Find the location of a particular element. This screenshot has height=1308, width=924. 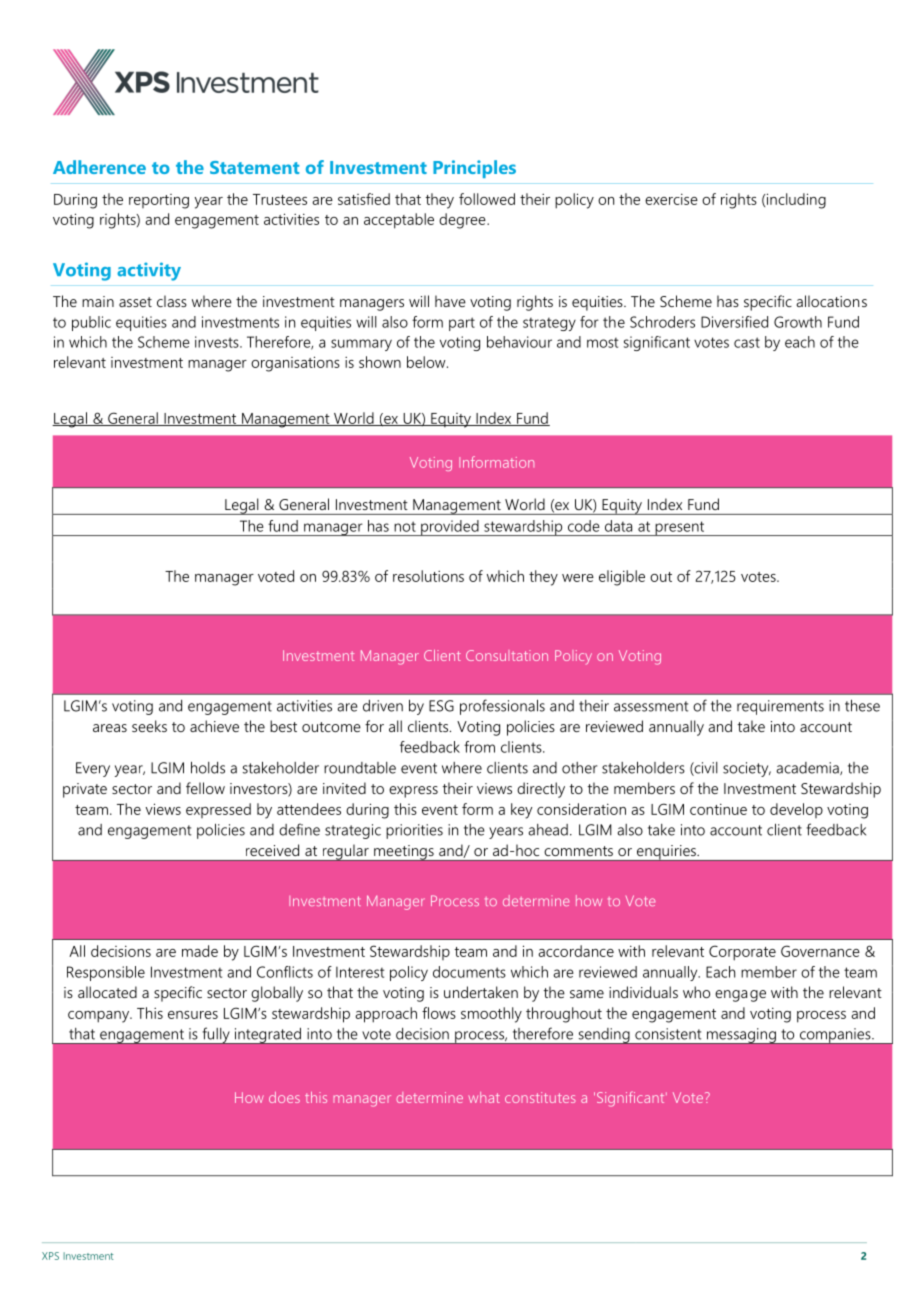

constitutes is located at coordinates (540, 1097).
